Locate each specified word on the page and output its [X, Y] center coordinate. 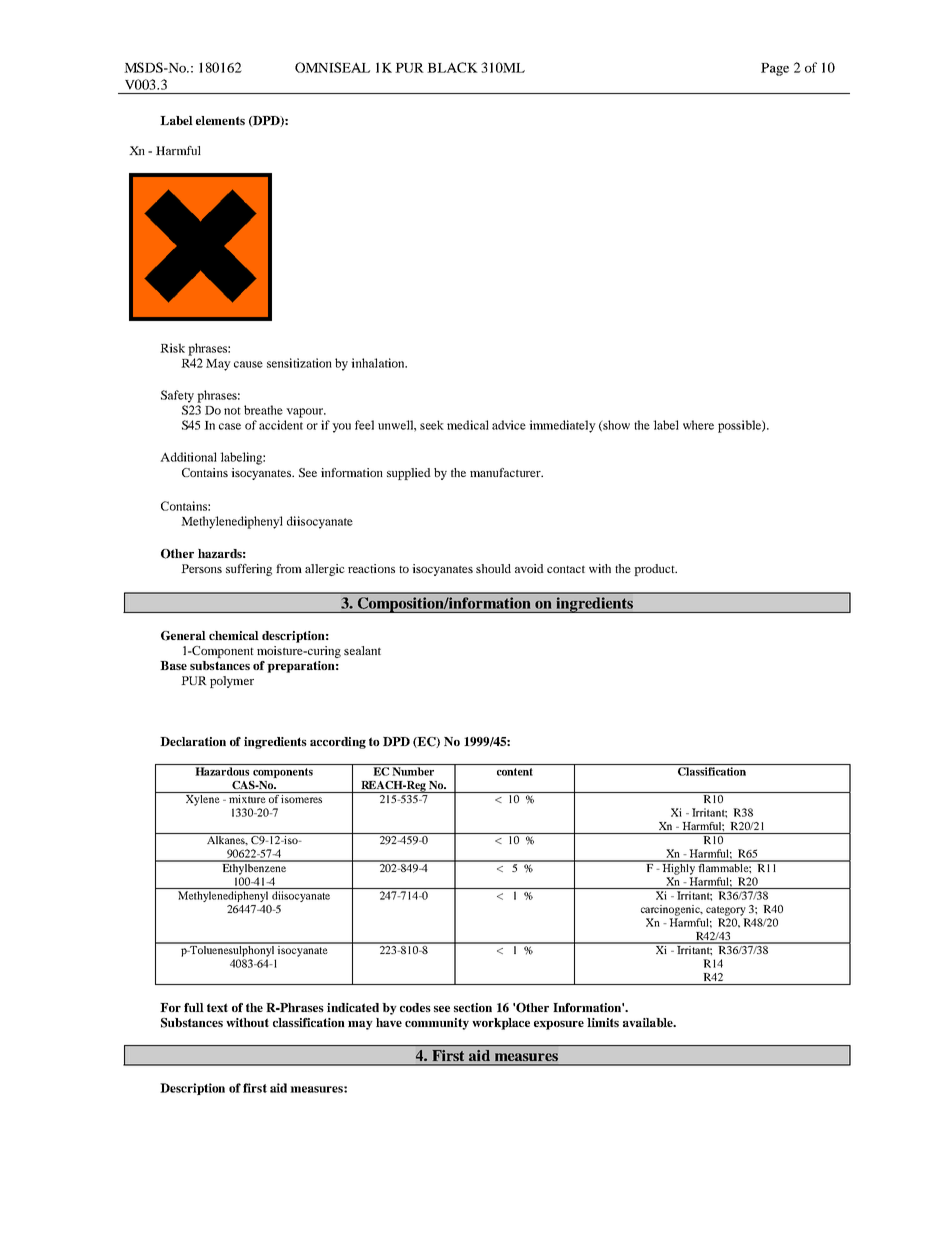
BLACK [452, 67]
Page [775, 69]
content [515, 772]
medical [468, 425]
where [698, 425]
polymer [232, 682]
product [655, 570]
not [232, 411]
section [473, 1007]
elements [220, 120]
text [217, 1007]
